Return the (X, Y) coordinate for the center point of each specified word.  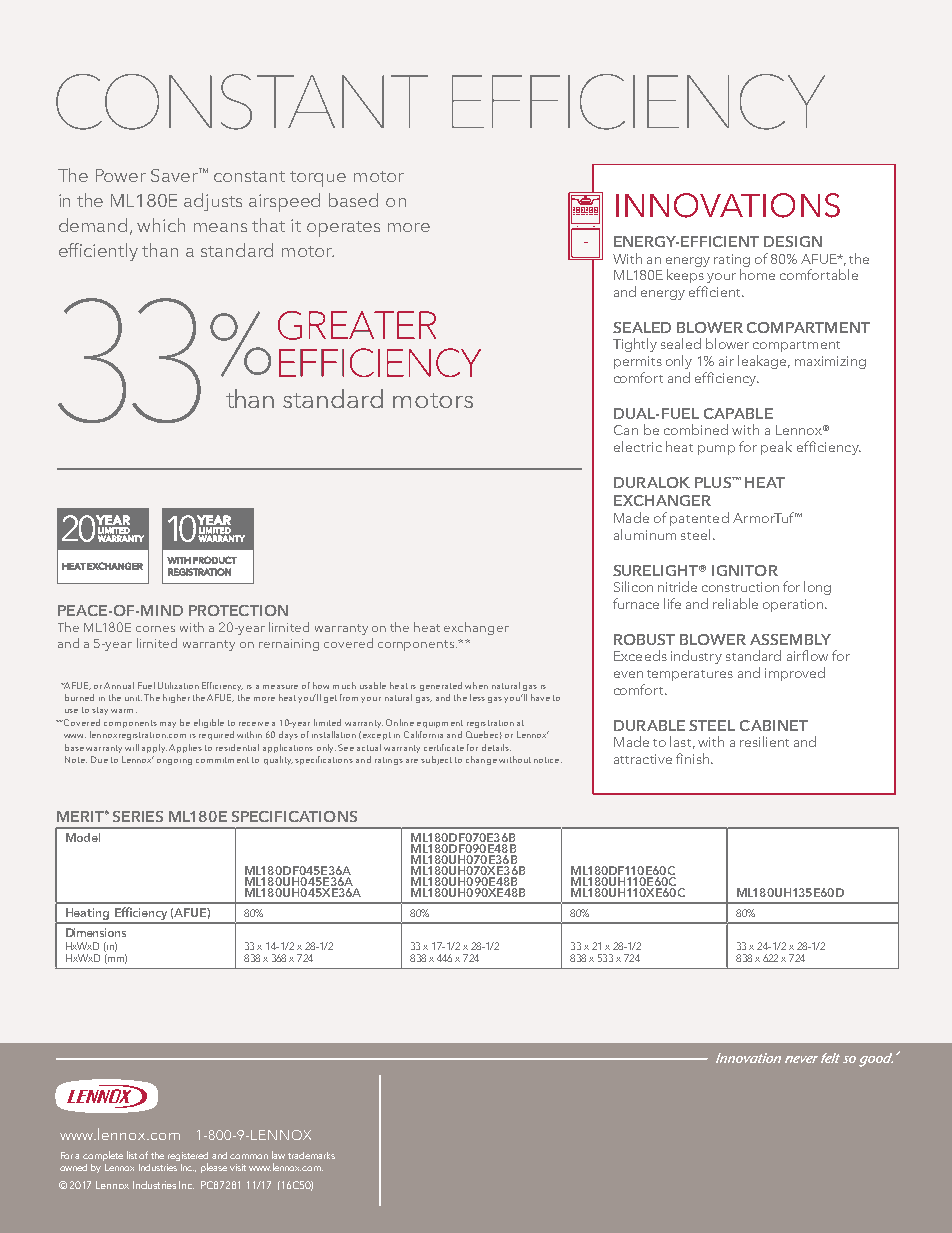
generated (441, 686)
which (161, 225)
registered (188, 1156)
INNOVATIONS (728, 205)
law (278, 1155)
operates (343, 229)
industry (696, 657)
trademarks (311, 1155)
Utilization (178, 685)
